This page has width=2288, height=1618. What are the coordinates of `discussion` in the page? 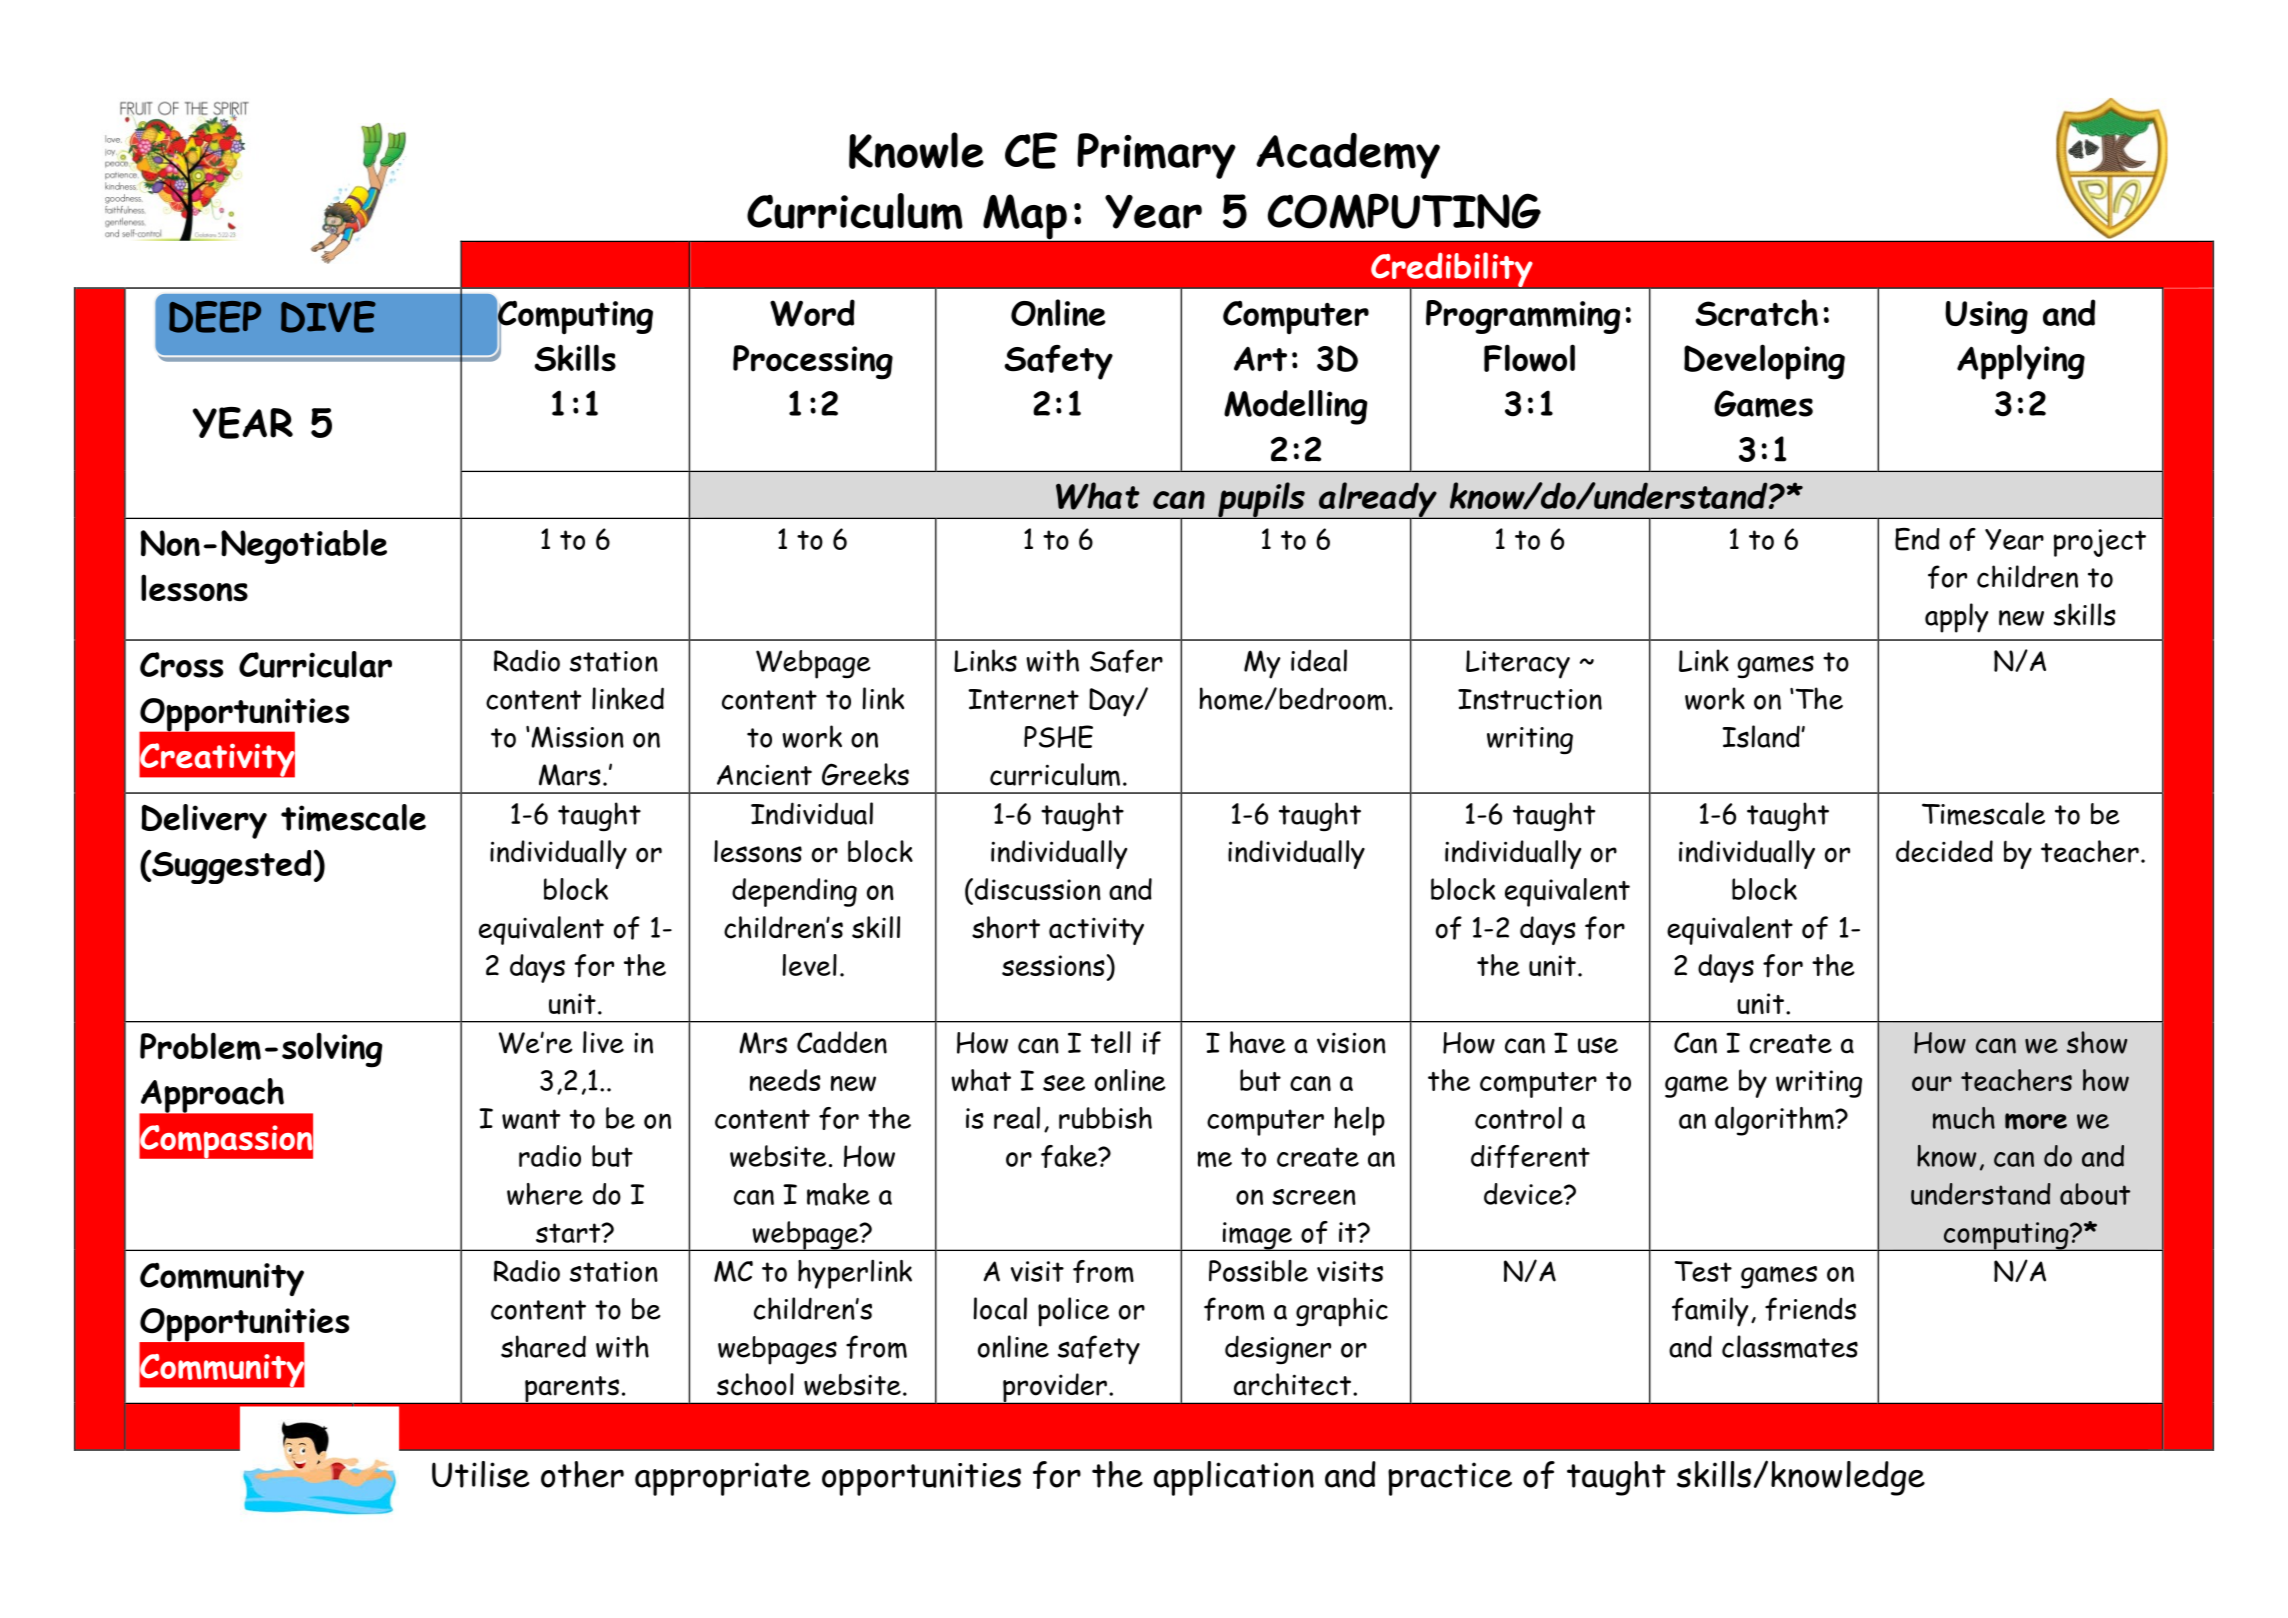 It's located at (1036, 889).
